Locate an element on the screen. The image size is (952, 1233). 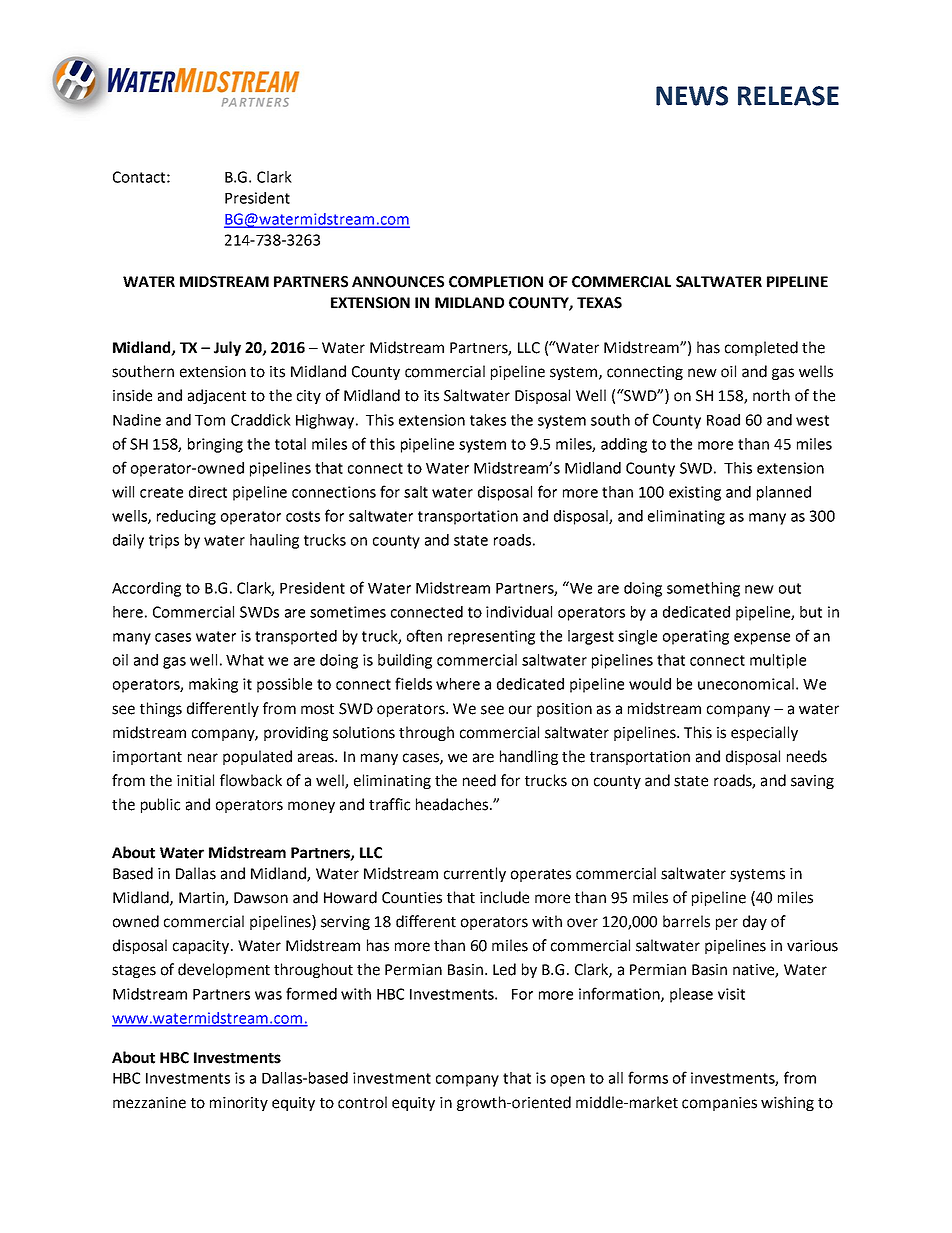
July is located at coordinates (227, 348).
